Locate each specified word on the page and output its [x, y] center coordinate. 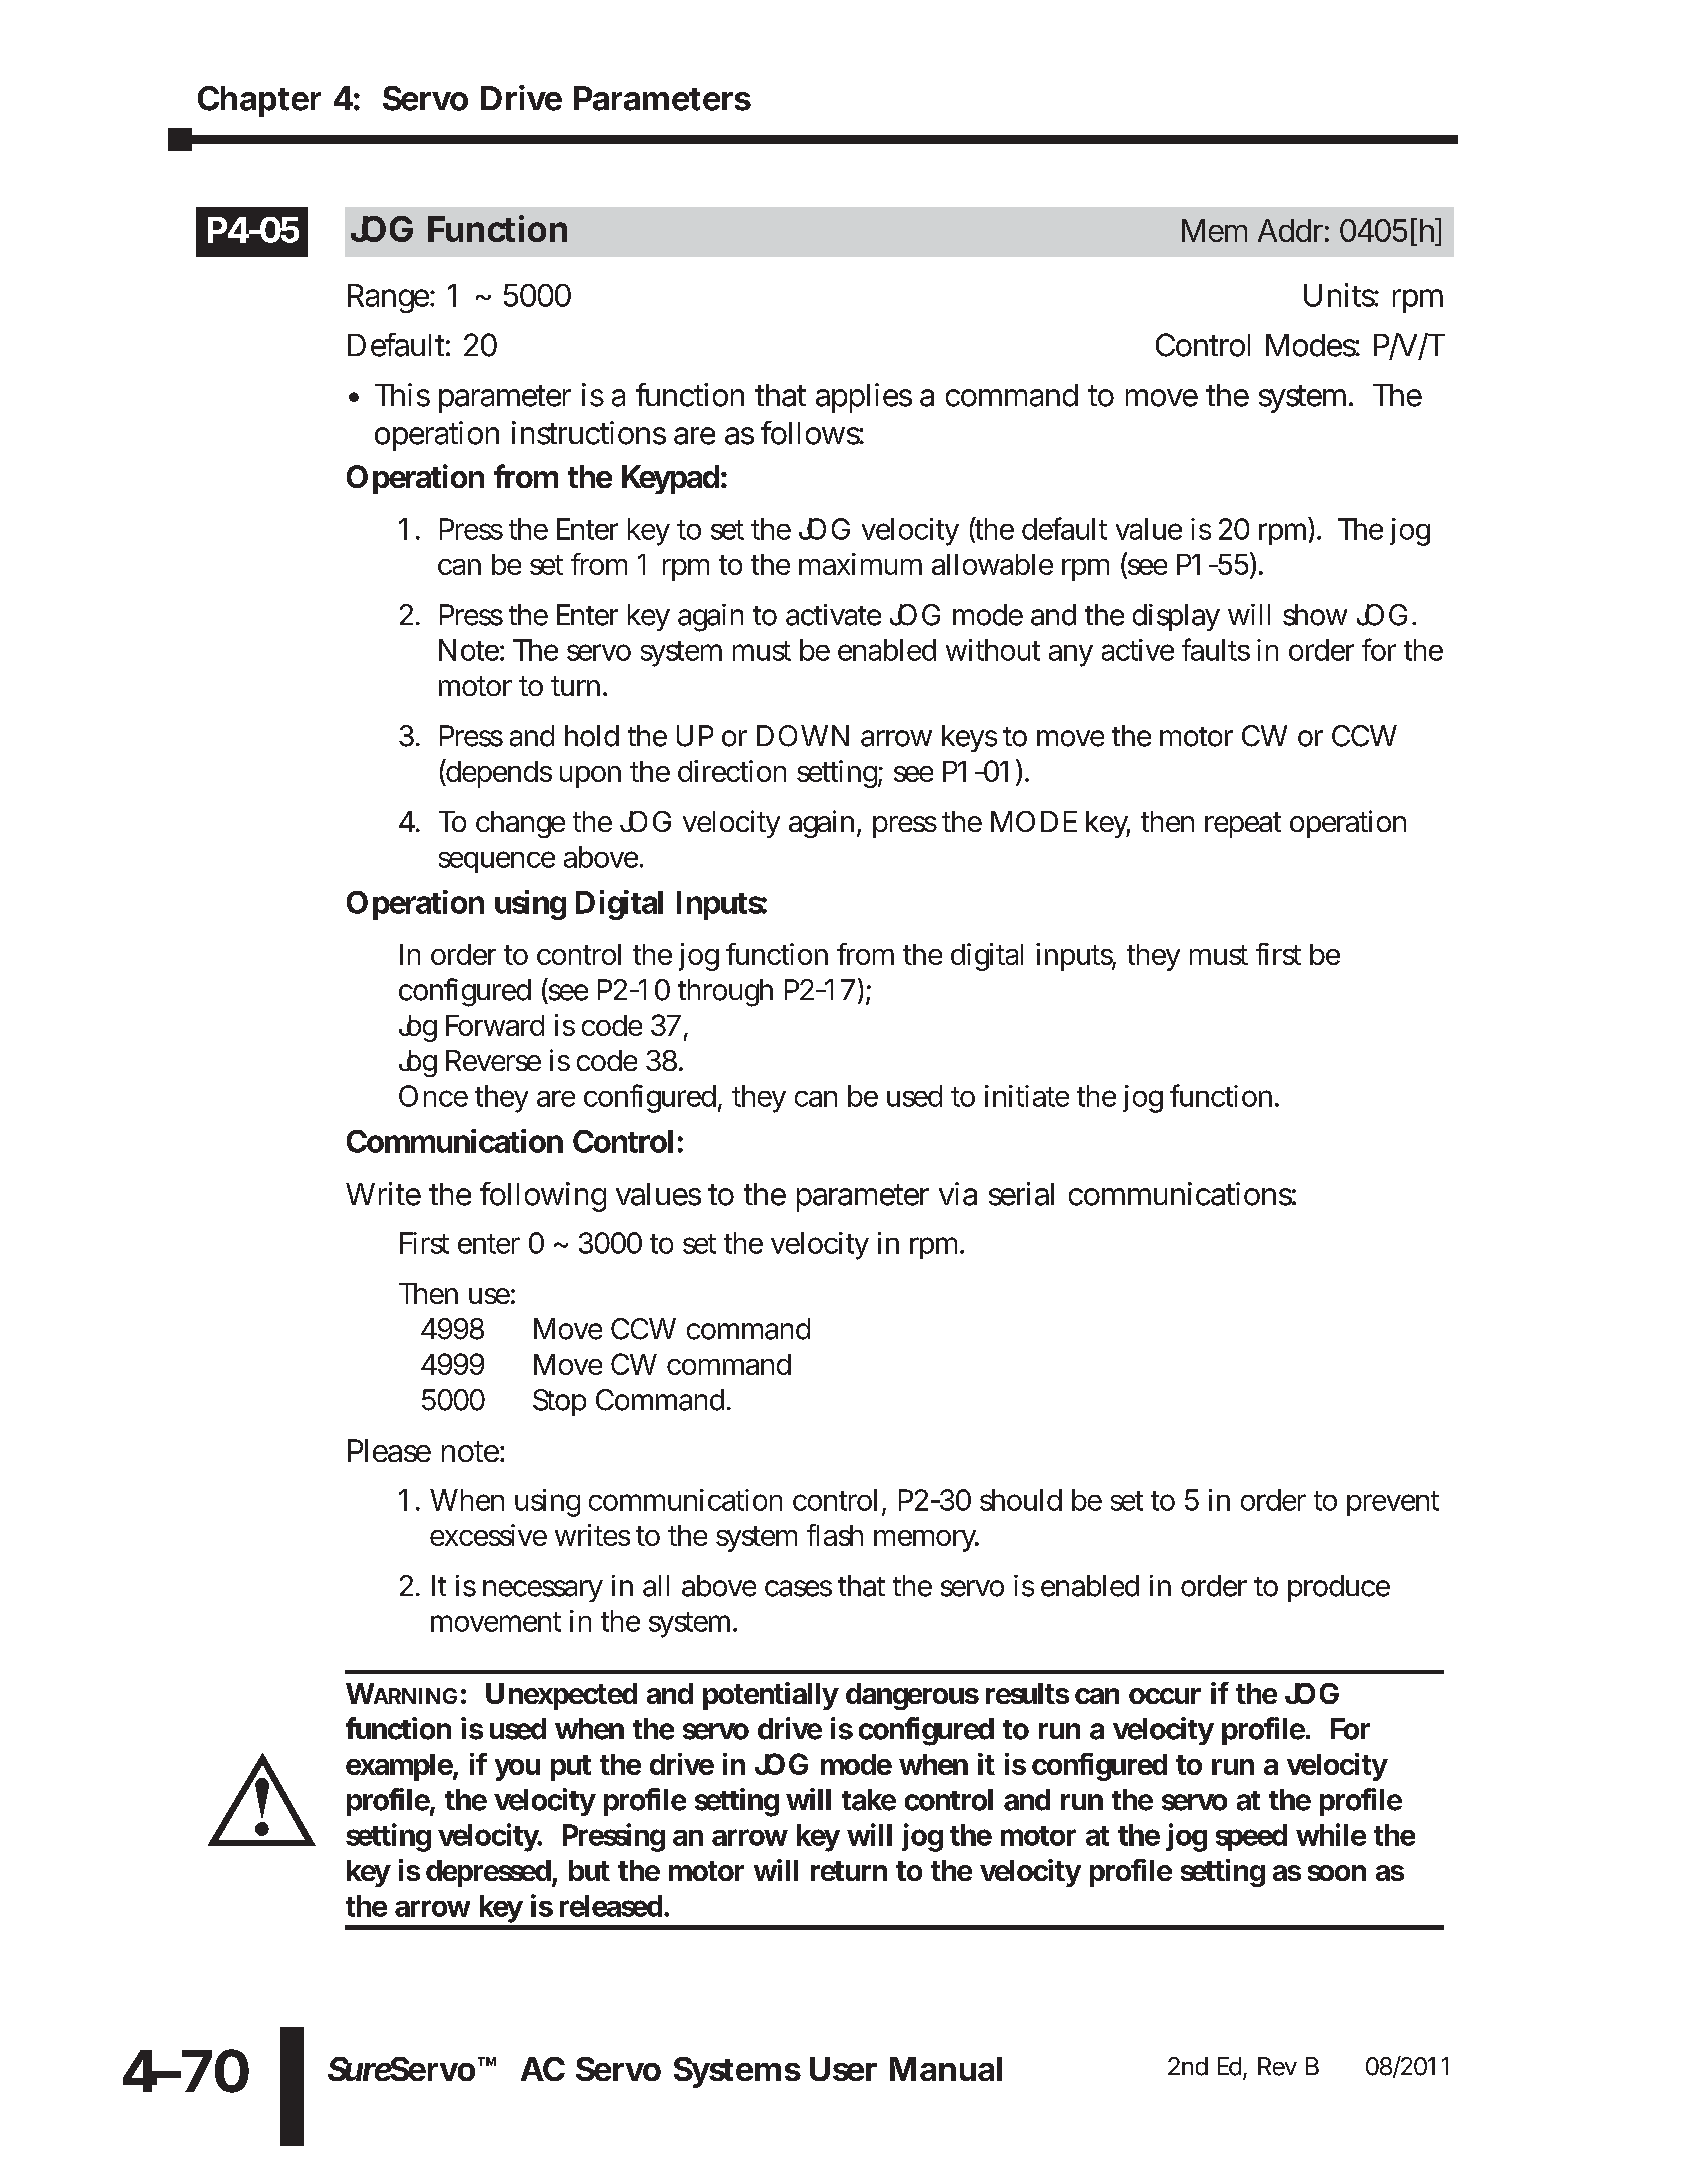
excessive [488, 1535]
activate [833, 615]
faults [1216, 649]
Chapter [259, 101]
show [1315, 615]
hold [592, 736]
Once [433, 1096]
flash [835, 1535]
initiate [1027, 1096]
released [611, 1906]
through [725, 993]
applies [864, 398]
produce [1339, 1588]
